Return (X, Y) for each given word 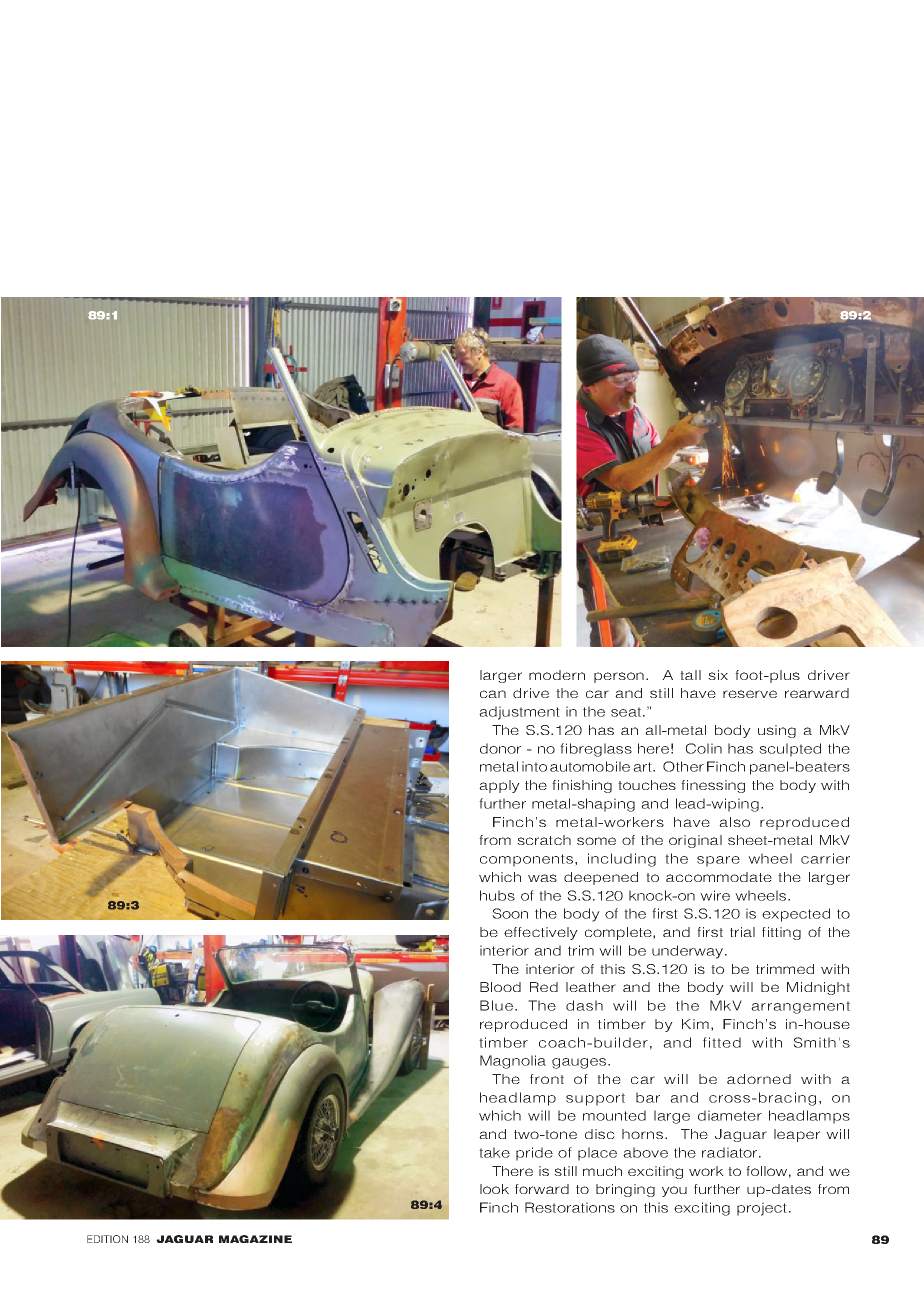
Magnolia (513, 1062)
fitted (722, 1042)
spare (718, 861)
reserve (750, 694)
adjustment (519, 713)
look (494, 1189)
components (526, 860)
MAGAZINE (255, 1239)
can (493, 694)
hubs (497, 895)
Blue (496, 1005)
